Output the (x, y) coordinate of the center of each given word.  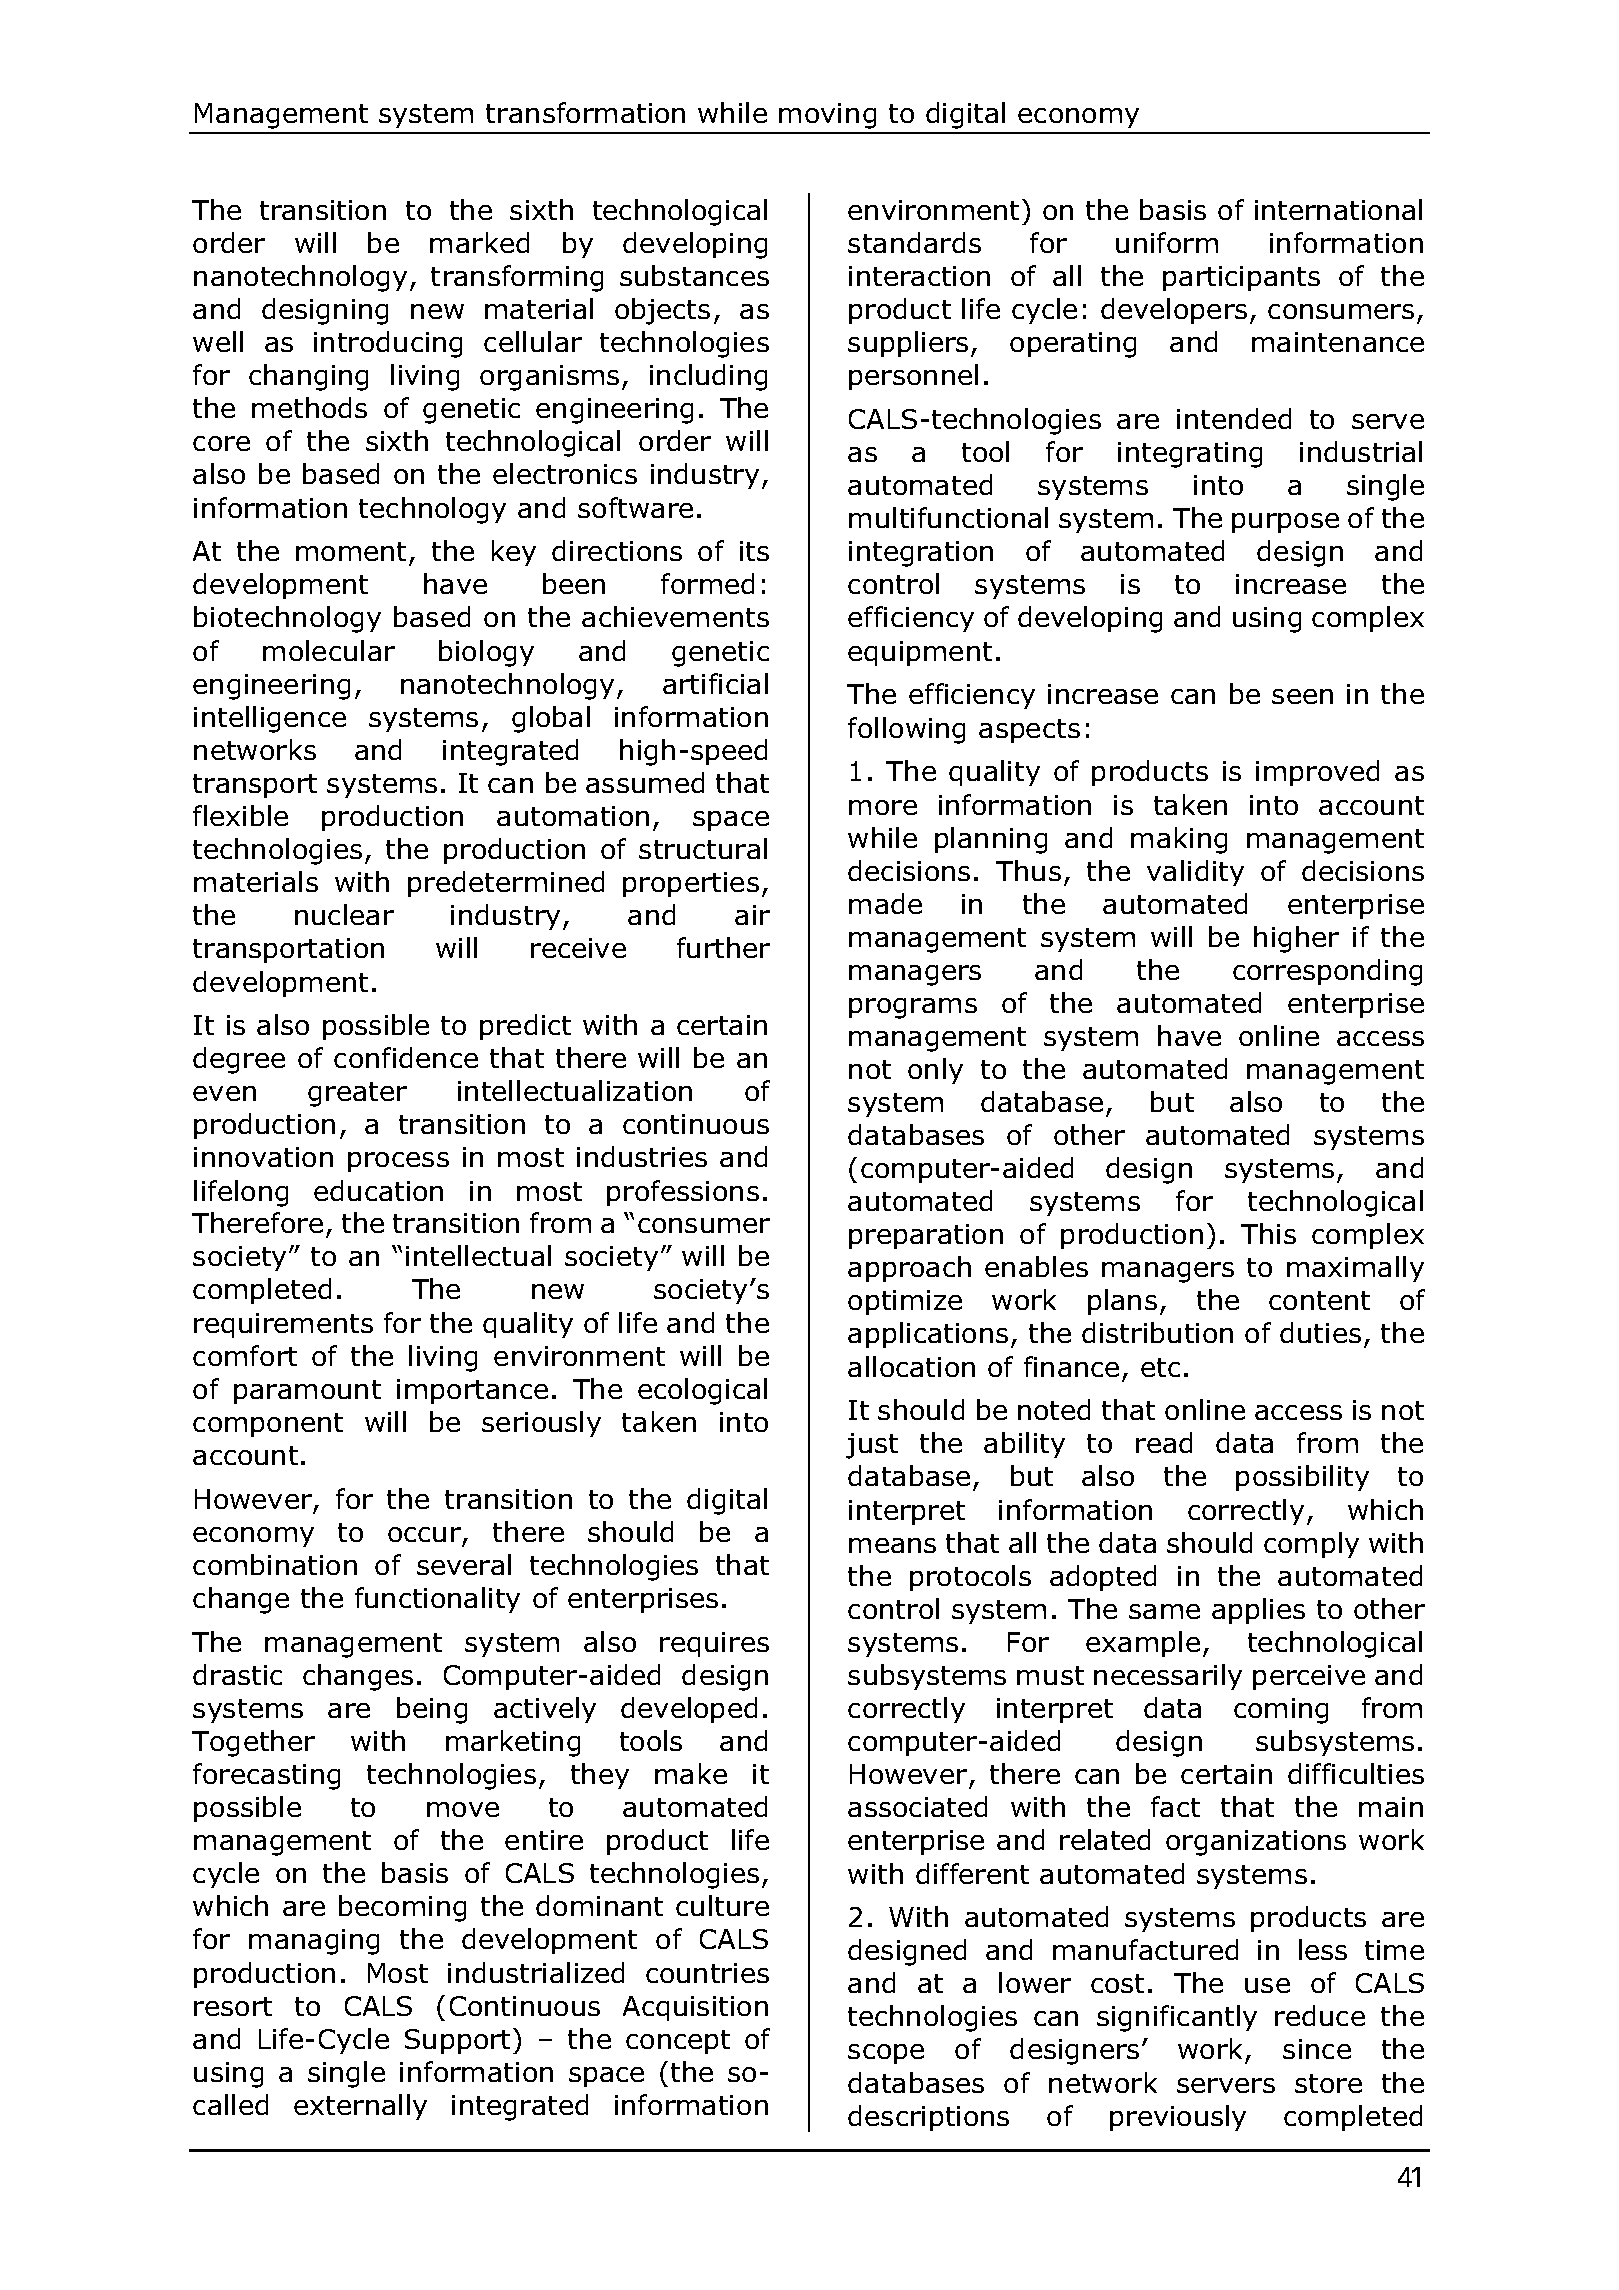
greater (357, 1094)
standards (914, 242)
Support (457, 2041)
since (1317, 2049)
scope (886, 2054)
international (1338, 209)
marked (479, 242)
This (1268, 1233)
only (935, 1071)
